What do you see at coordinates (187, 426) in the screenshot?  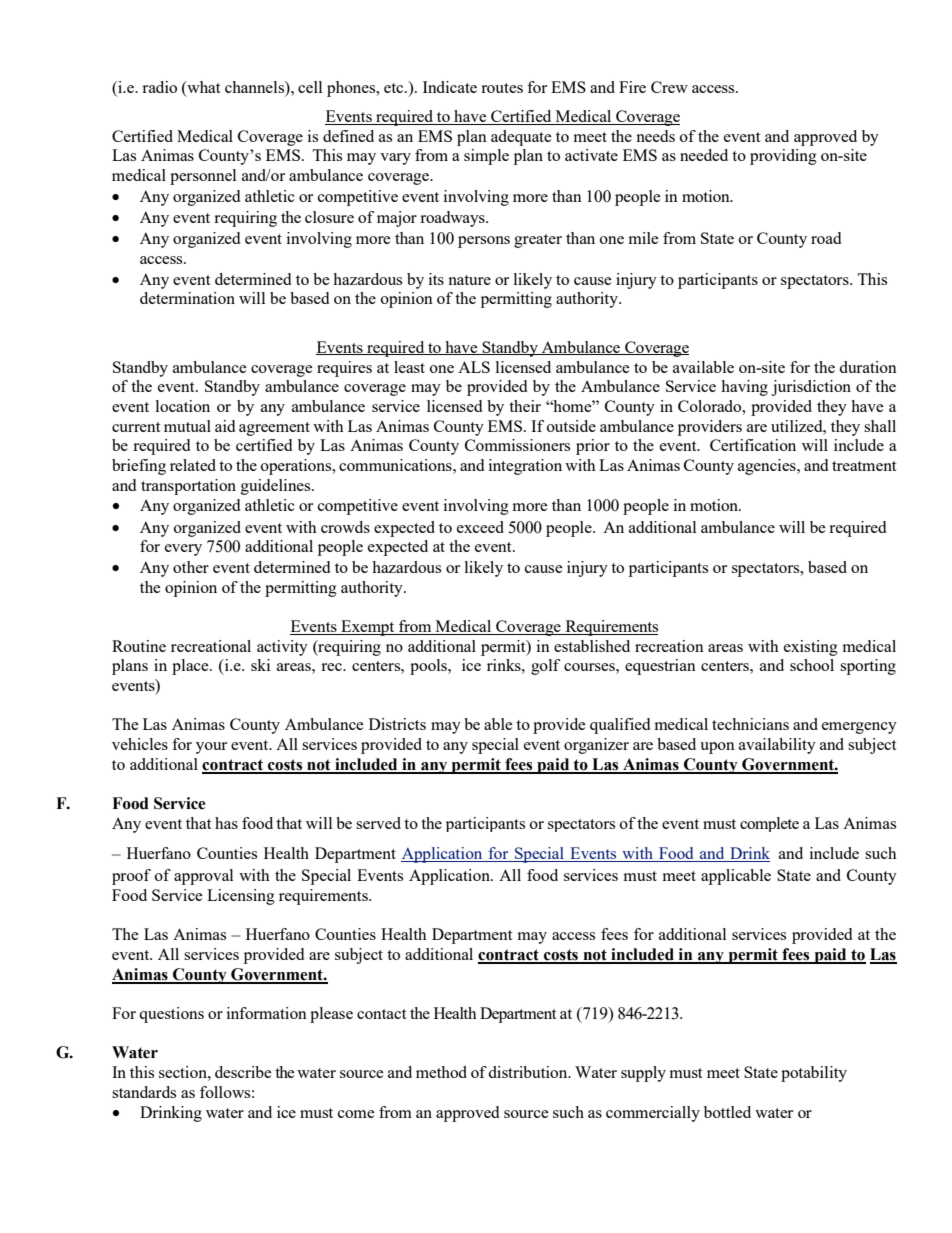 I see `mutual` at bounding box center [187, 426].
